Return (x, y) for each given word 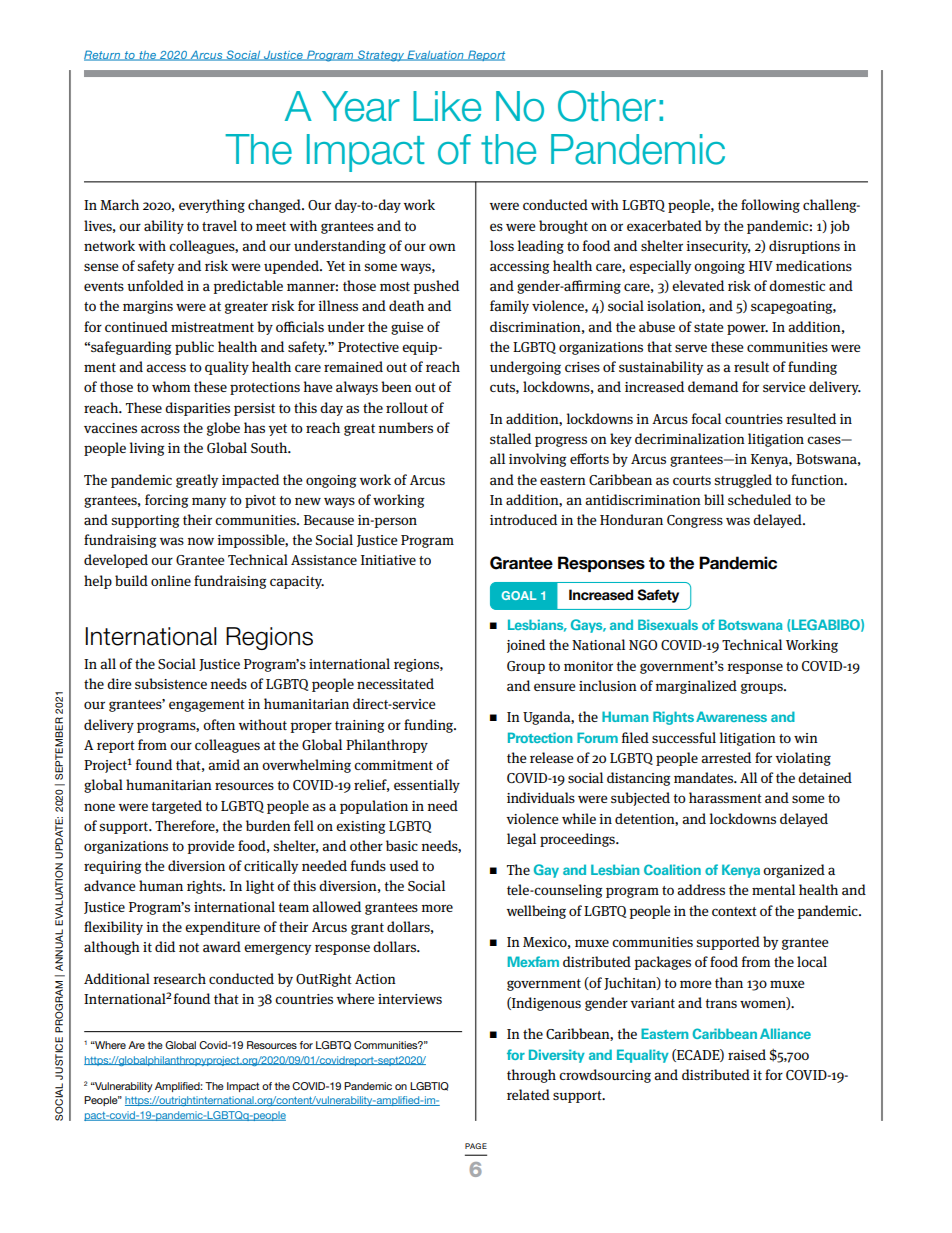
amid (224, 764)
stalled (510, 439)
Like (447, 106)
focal (706, 418)
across (160, 429)
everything (212, 206)
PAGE (476, 1146)
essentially (427, 786)
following (770, 206)
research (179, 978)
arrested (726, 757)
